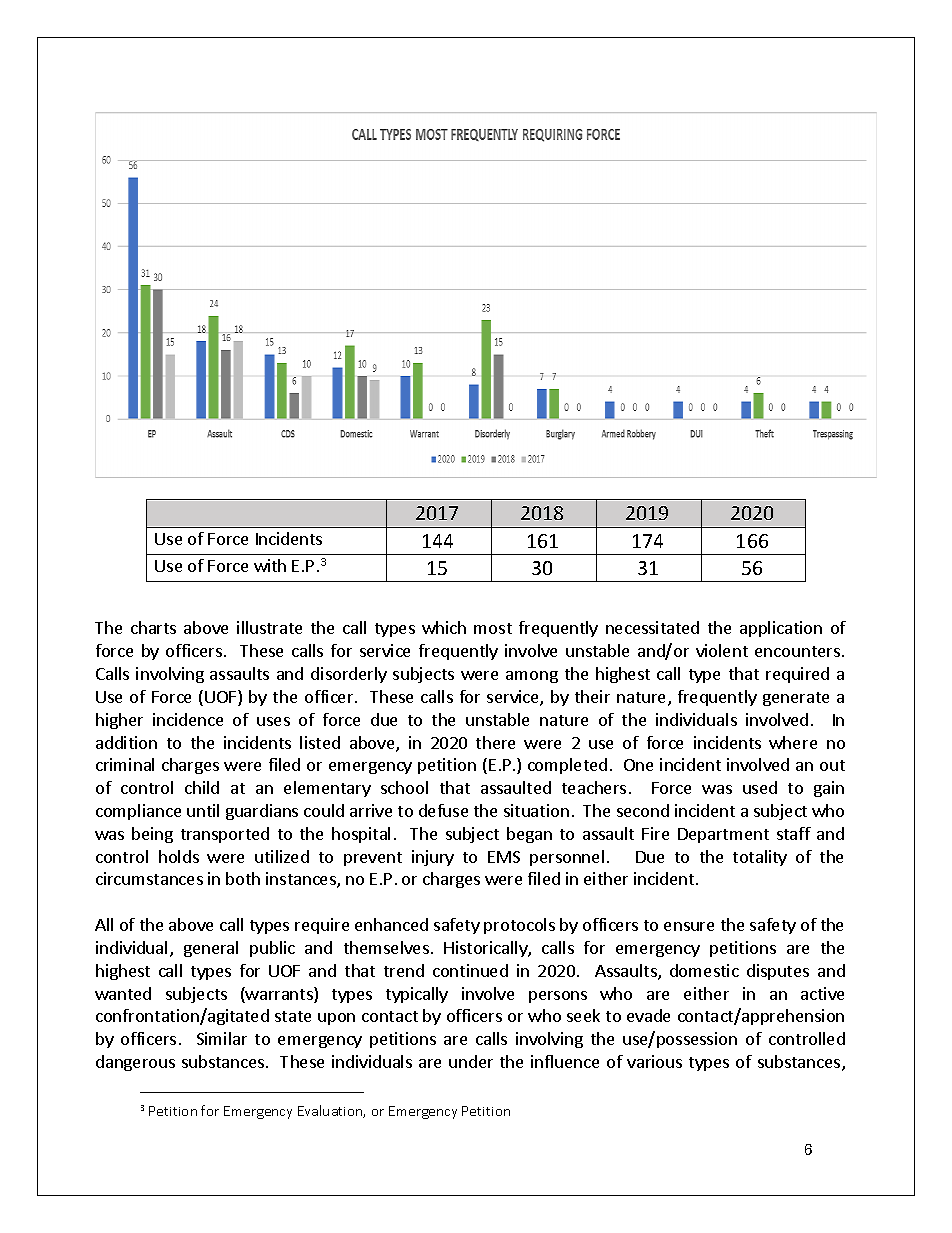 The image size is (952, 1233). Describe the element at coordinates (222, 1038) in the screenshot. I see `Similar` at that location.
